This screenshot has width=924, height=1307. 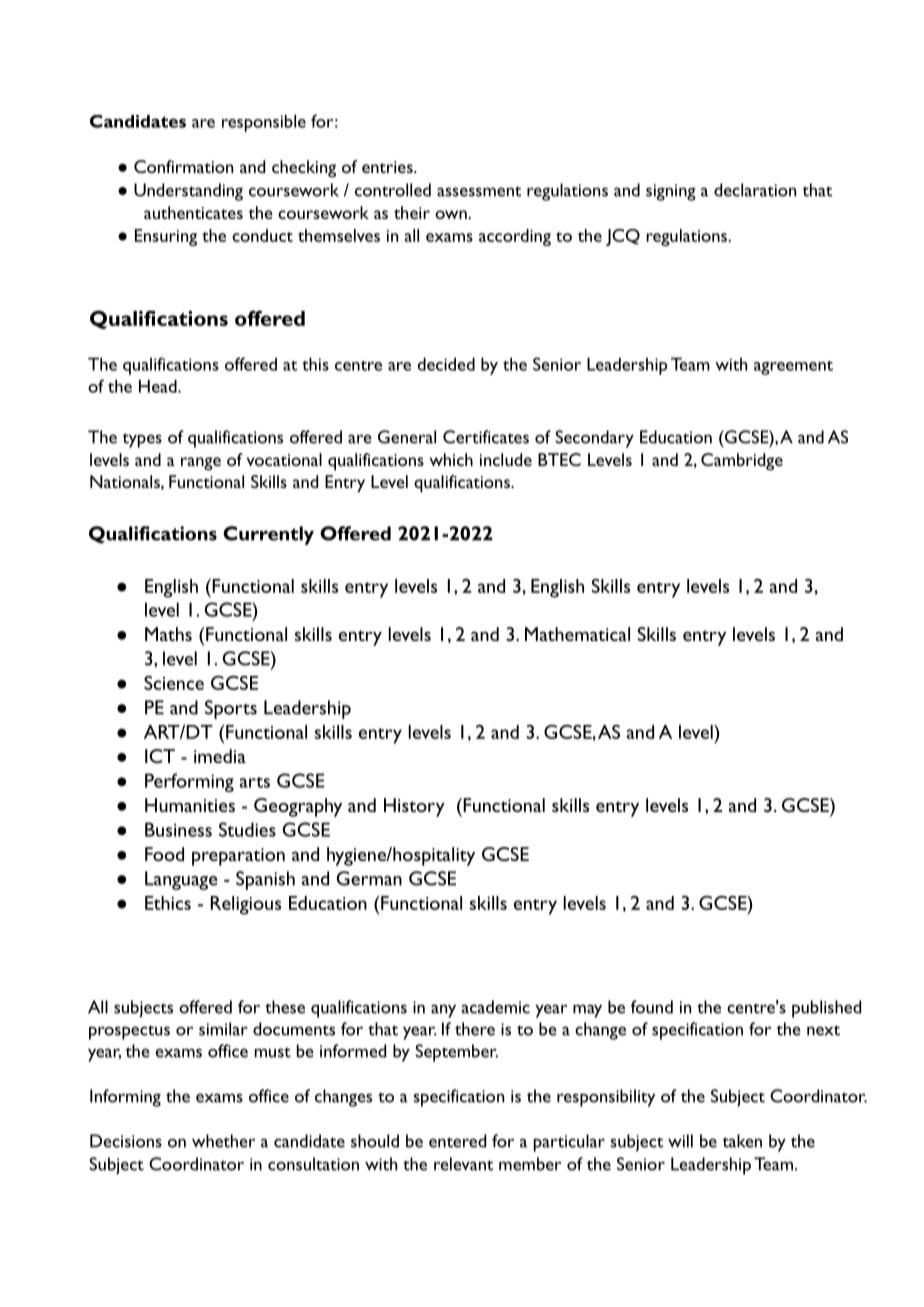 I want to click on assessment, so click(x=479, y=191).
